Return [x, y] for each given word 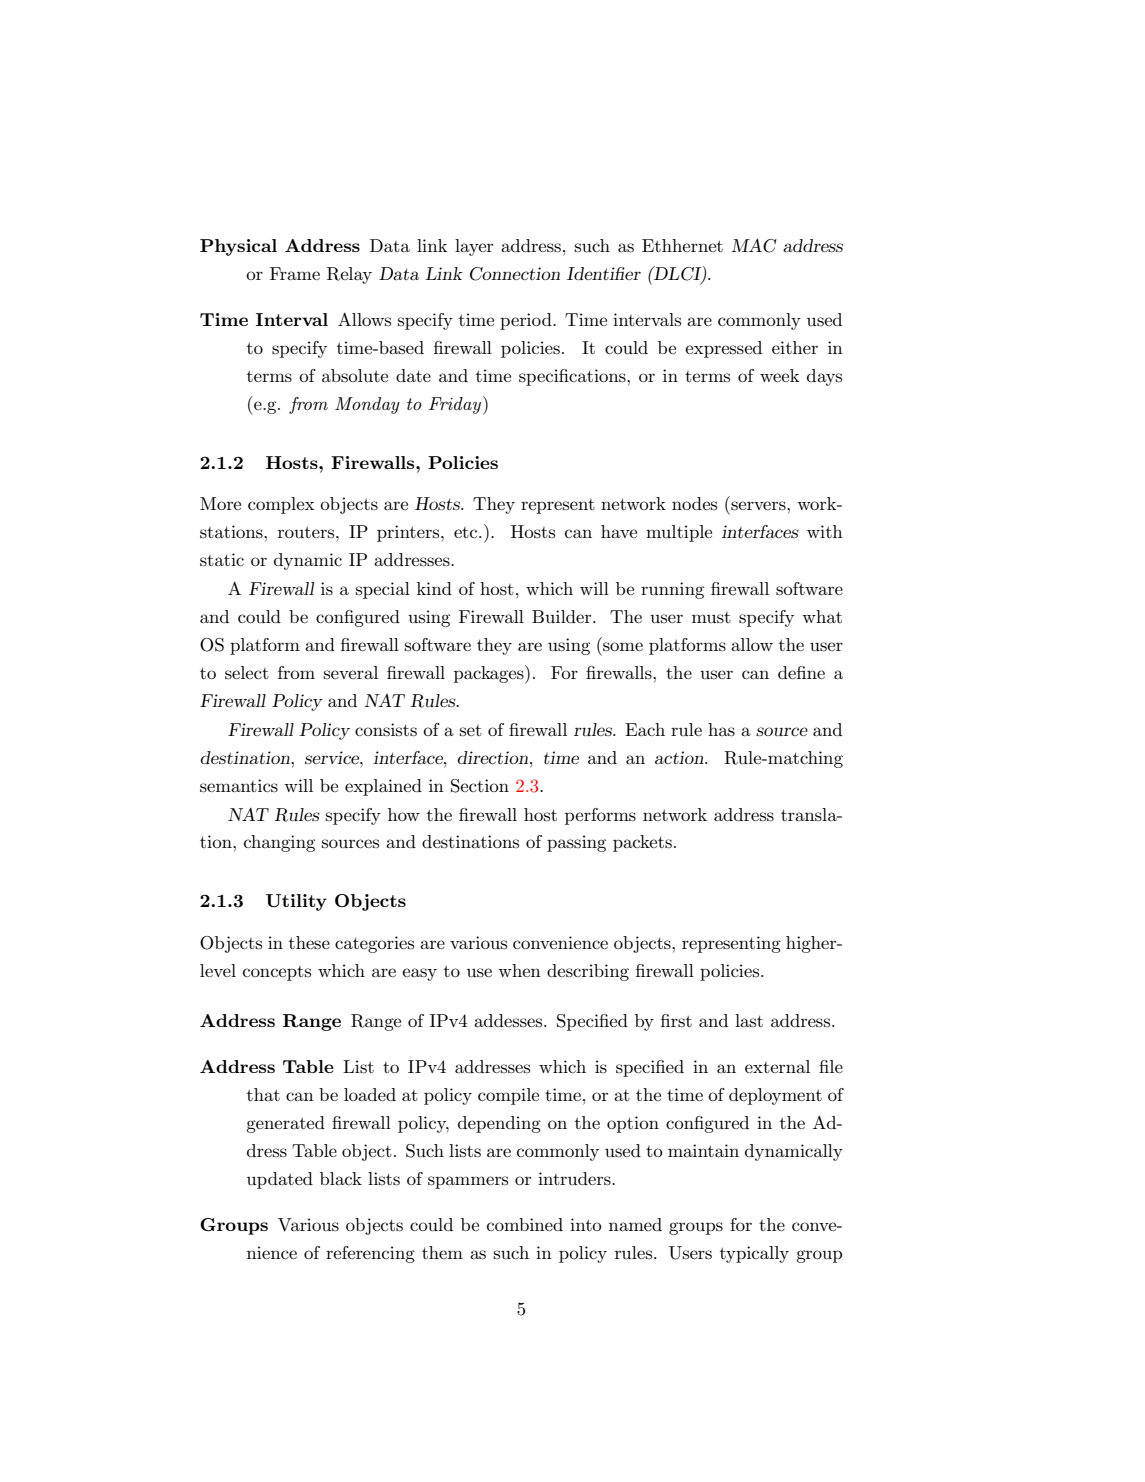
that [263, 1094]
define [801, 672]
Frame [295, 273]
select [247, 673]
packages [490, 674]
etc [467, 532]
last [749, 1020]
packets [642, 843]
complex [281, 505]
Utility [296, 902]
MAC [754, 245]
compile [508, 1096]
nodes [694, 503]
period [527, 321]
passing [576, 843]
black [341, 1178]
